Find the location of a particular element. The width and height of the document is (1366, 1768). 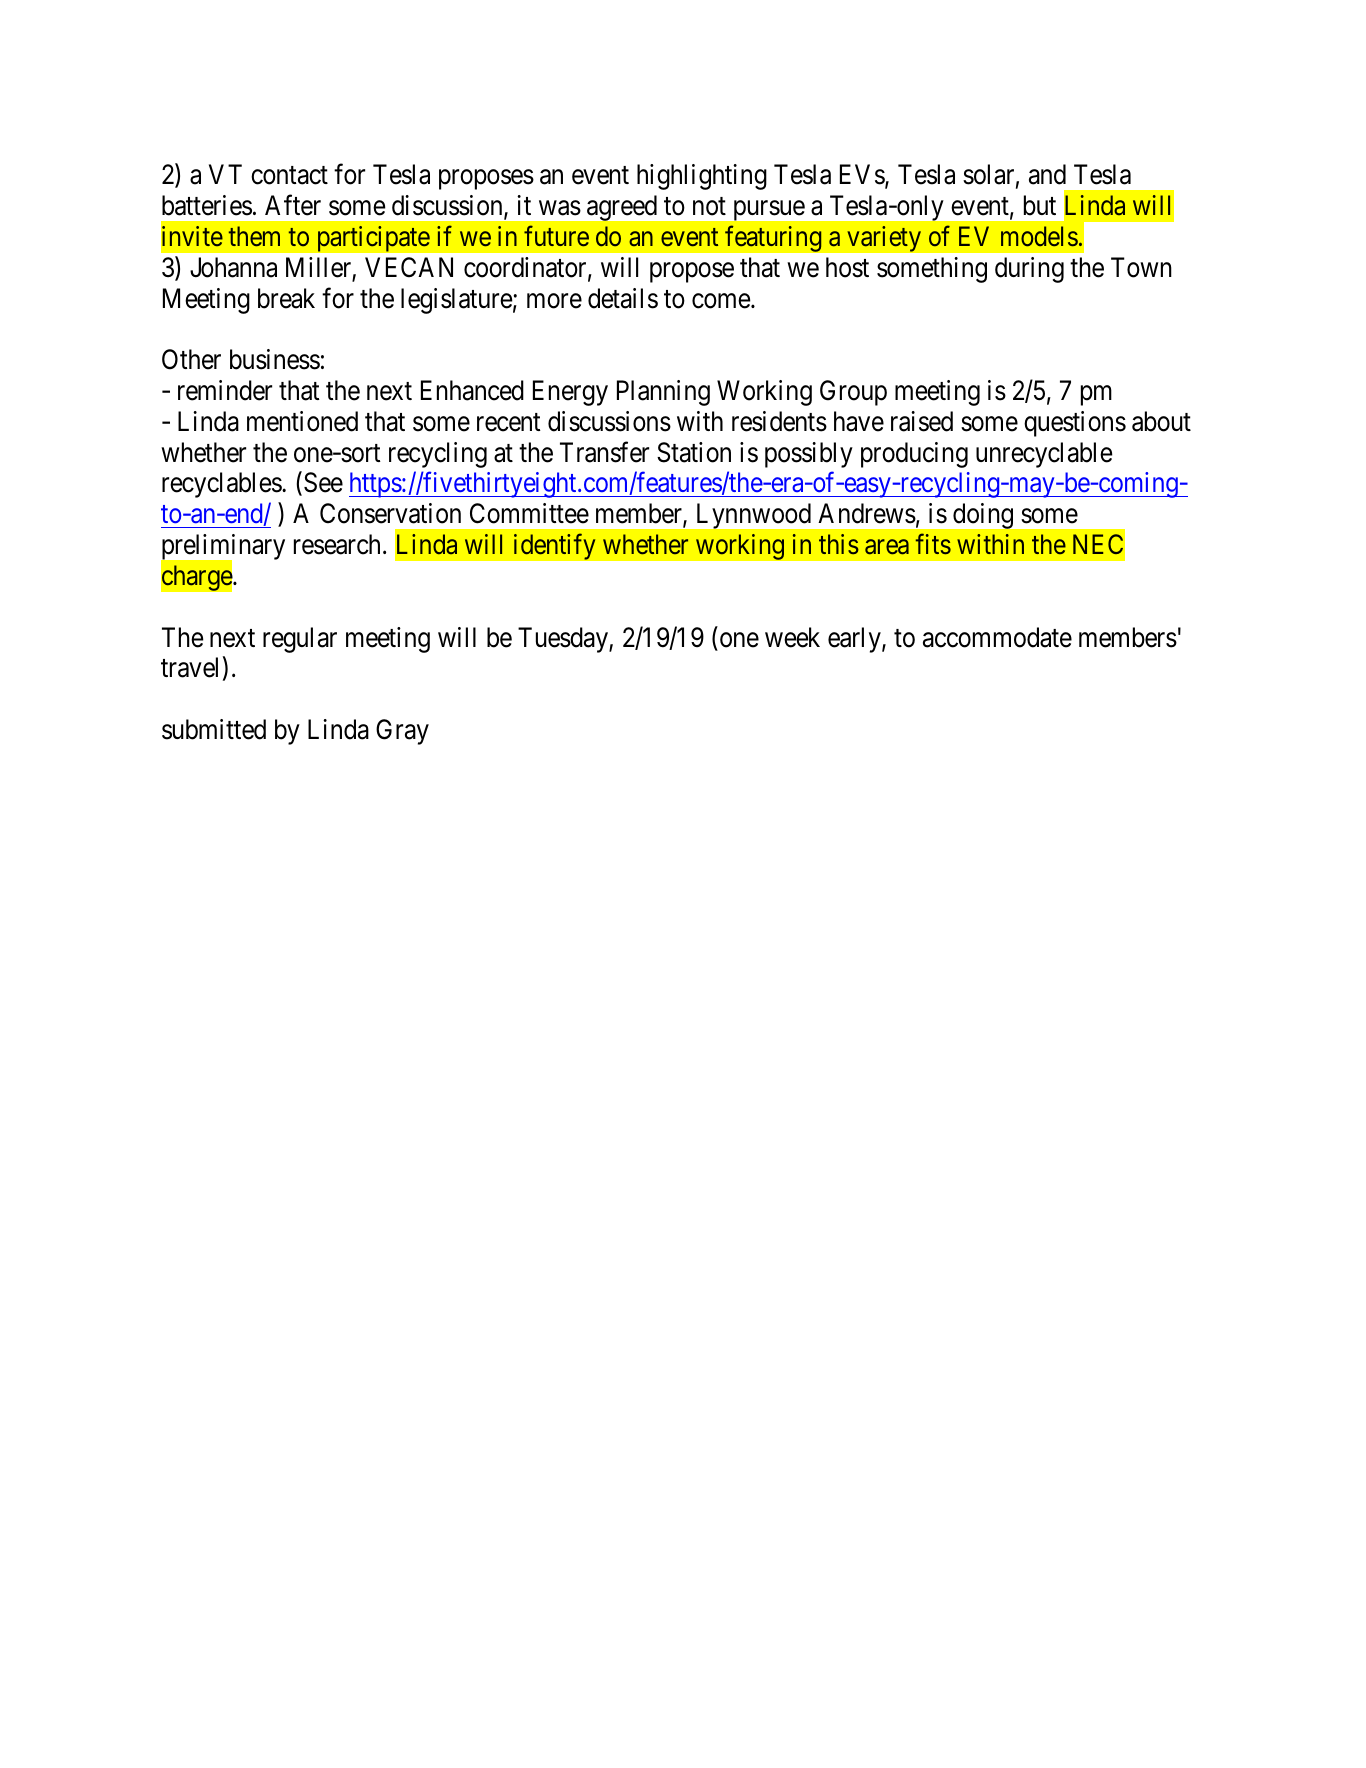

but is located at coordinates (1040, 205).
